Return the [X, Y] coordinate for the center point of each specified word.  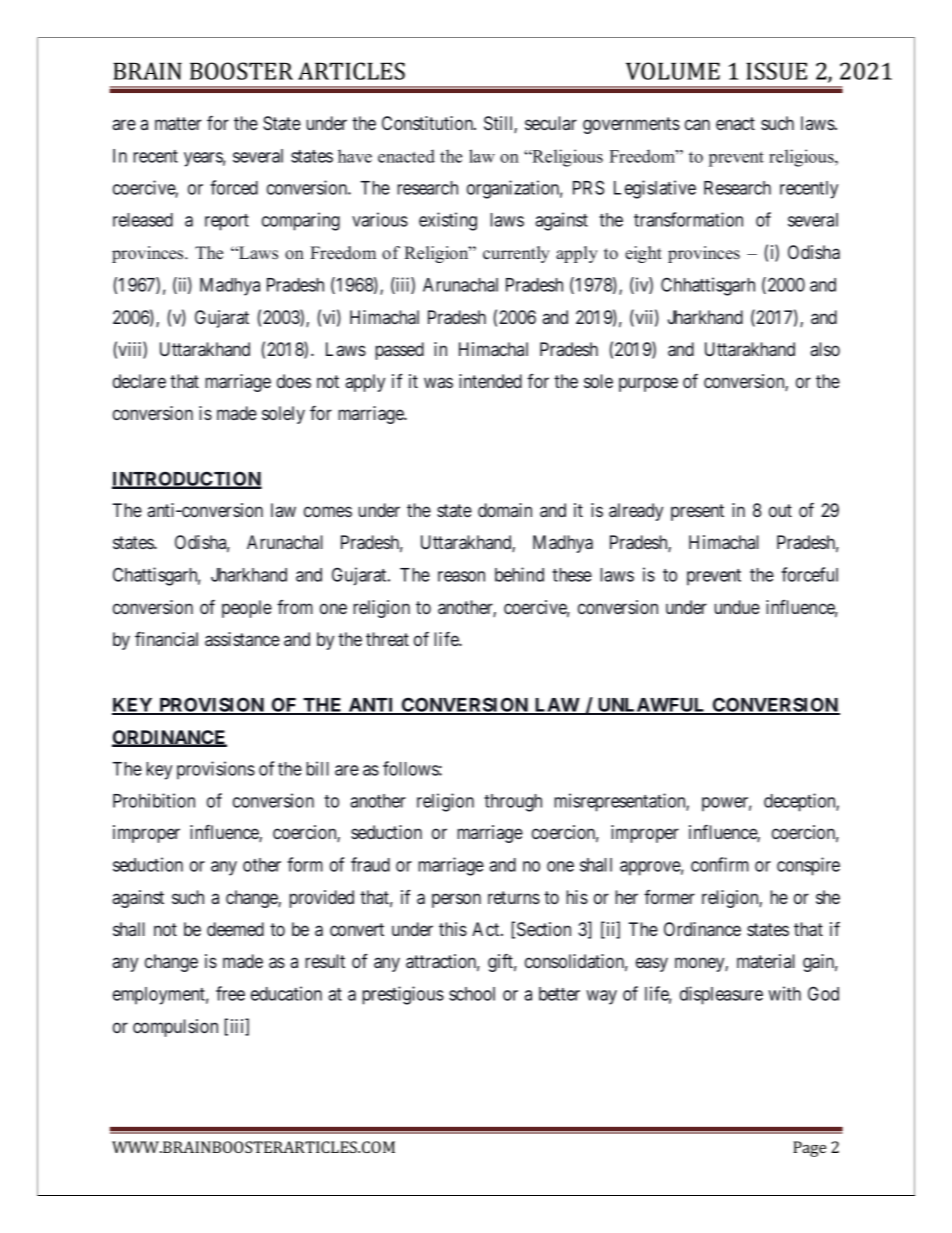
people [247, 609]
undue [737, 607]
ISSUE [776, 71]
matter [178, 123]
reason [461, 576]
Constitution [429, 123]
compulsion [175, 1028]
